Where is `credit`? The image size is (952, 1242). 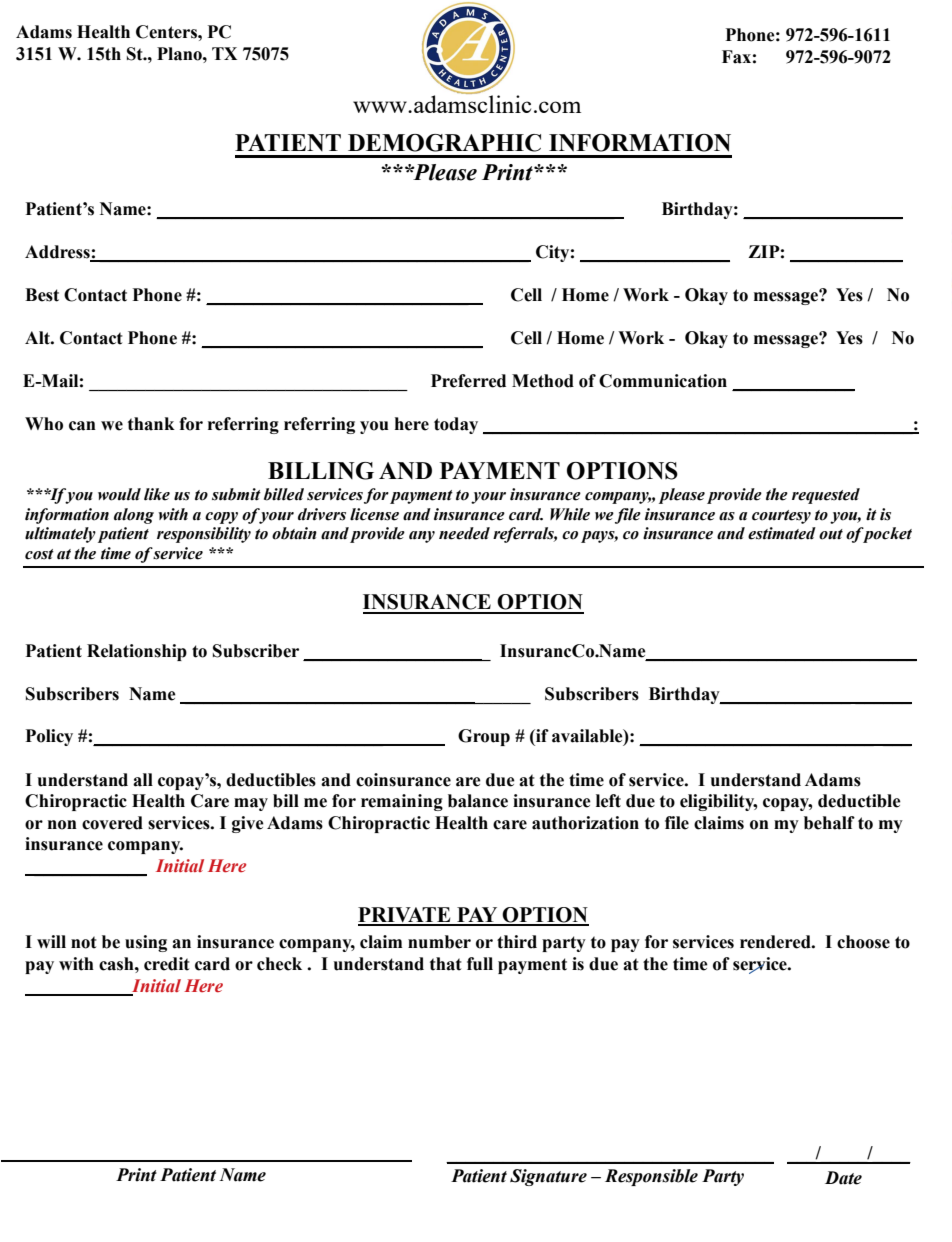
credit is located at coordinates (167, 964).
